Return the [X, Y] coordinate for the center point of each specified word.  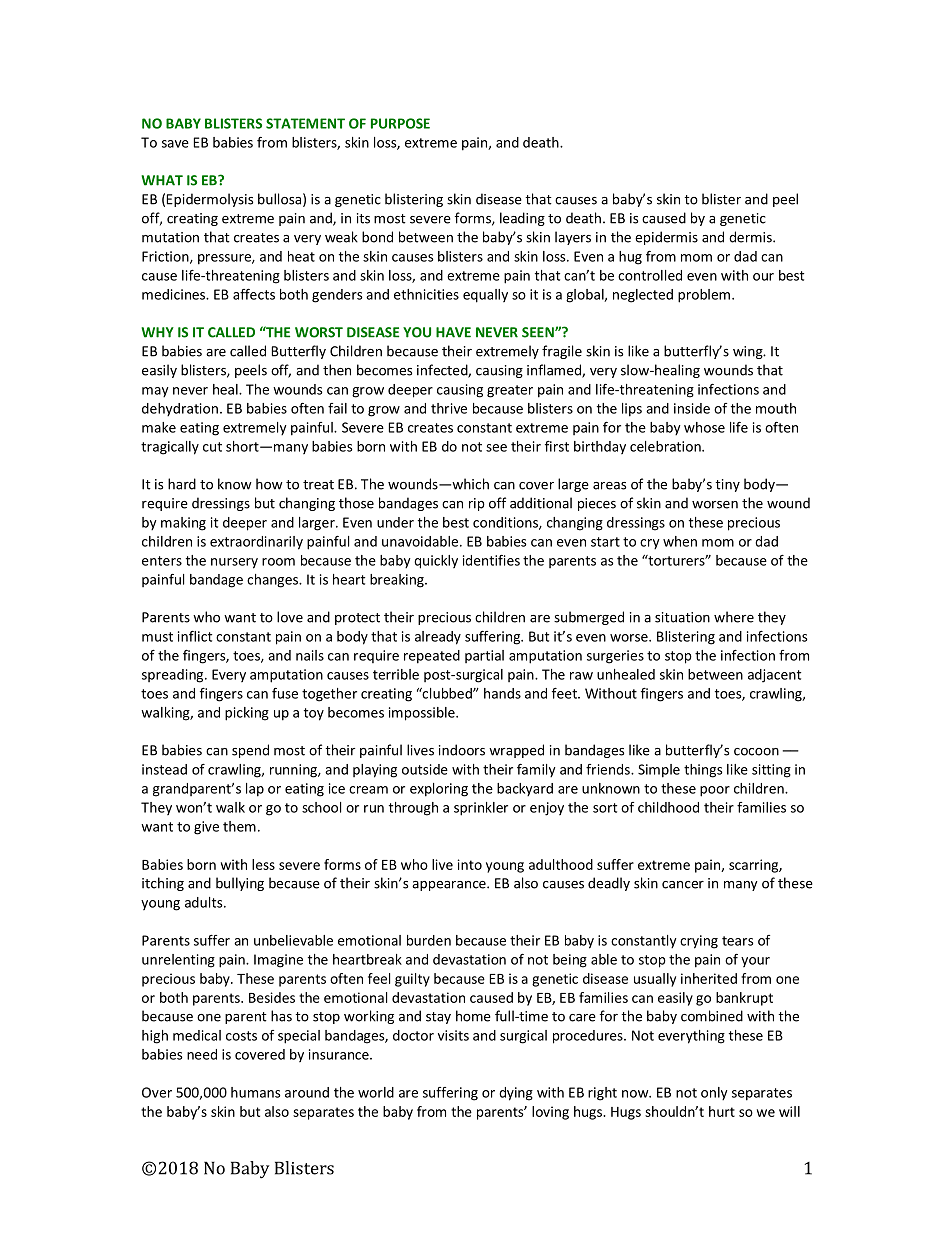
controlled [650, 275]
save [175, 144]
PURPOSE [400, 123]
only [714, 1094]
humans [256, 1092]
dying [516, 1094]
